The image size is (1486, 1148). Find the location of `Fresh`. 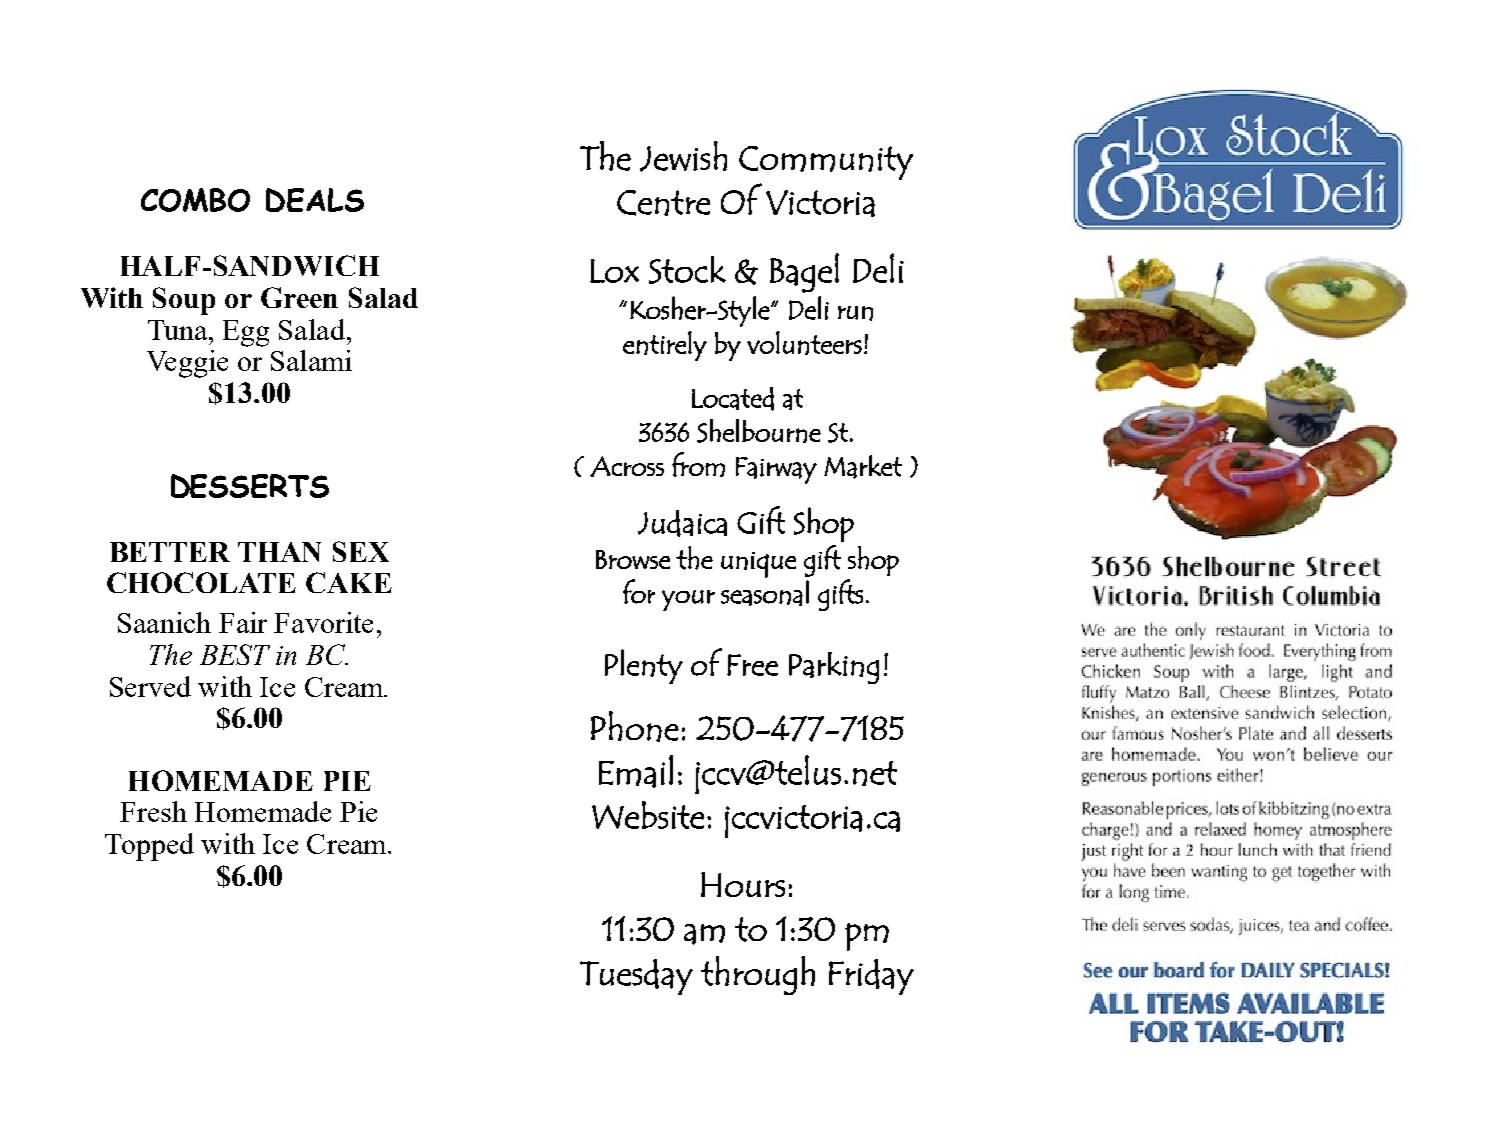

Fresh is located at coordinates (153, 811).
